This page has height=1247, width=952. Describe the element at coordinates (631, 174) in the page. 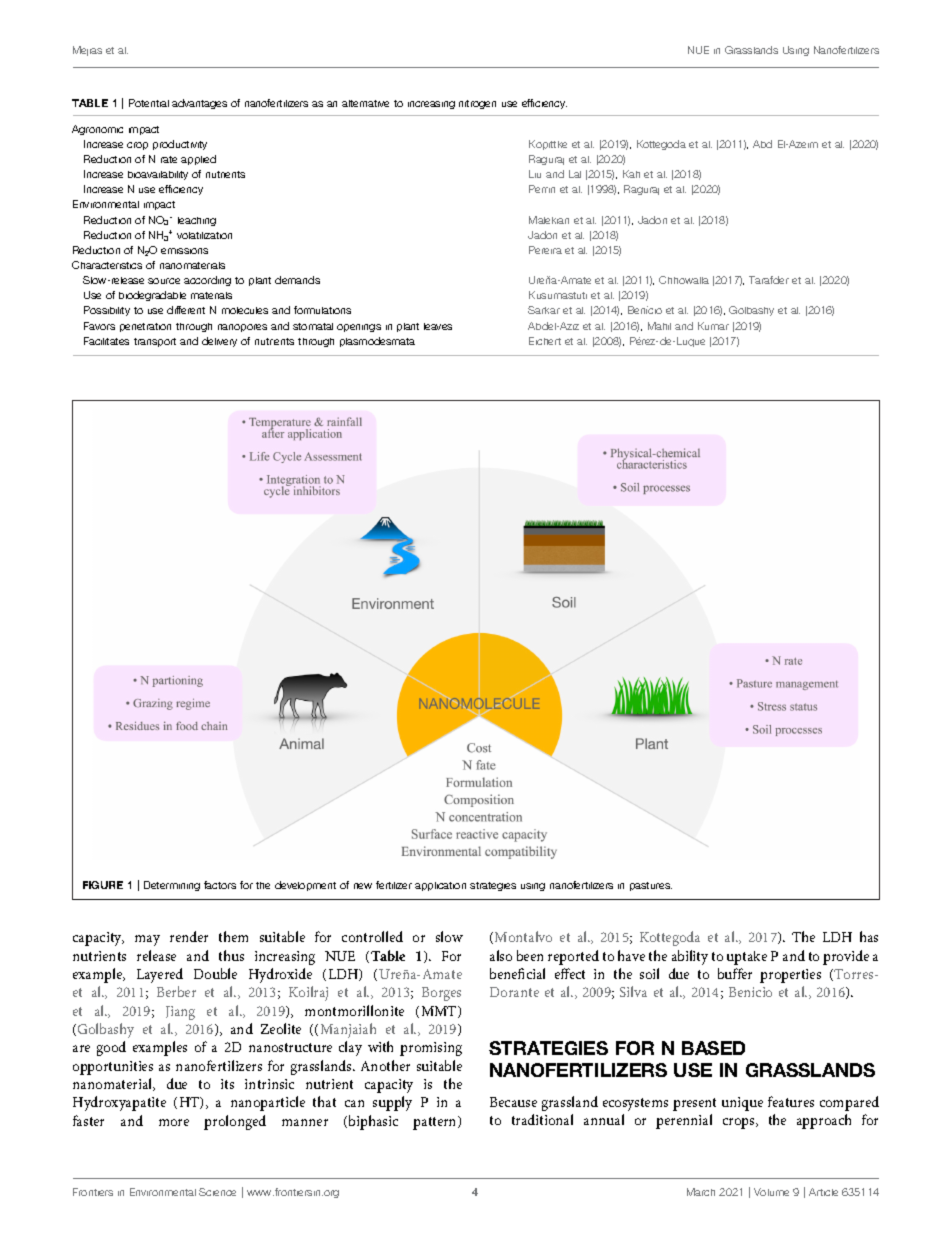

I see `Kah` at that location.
